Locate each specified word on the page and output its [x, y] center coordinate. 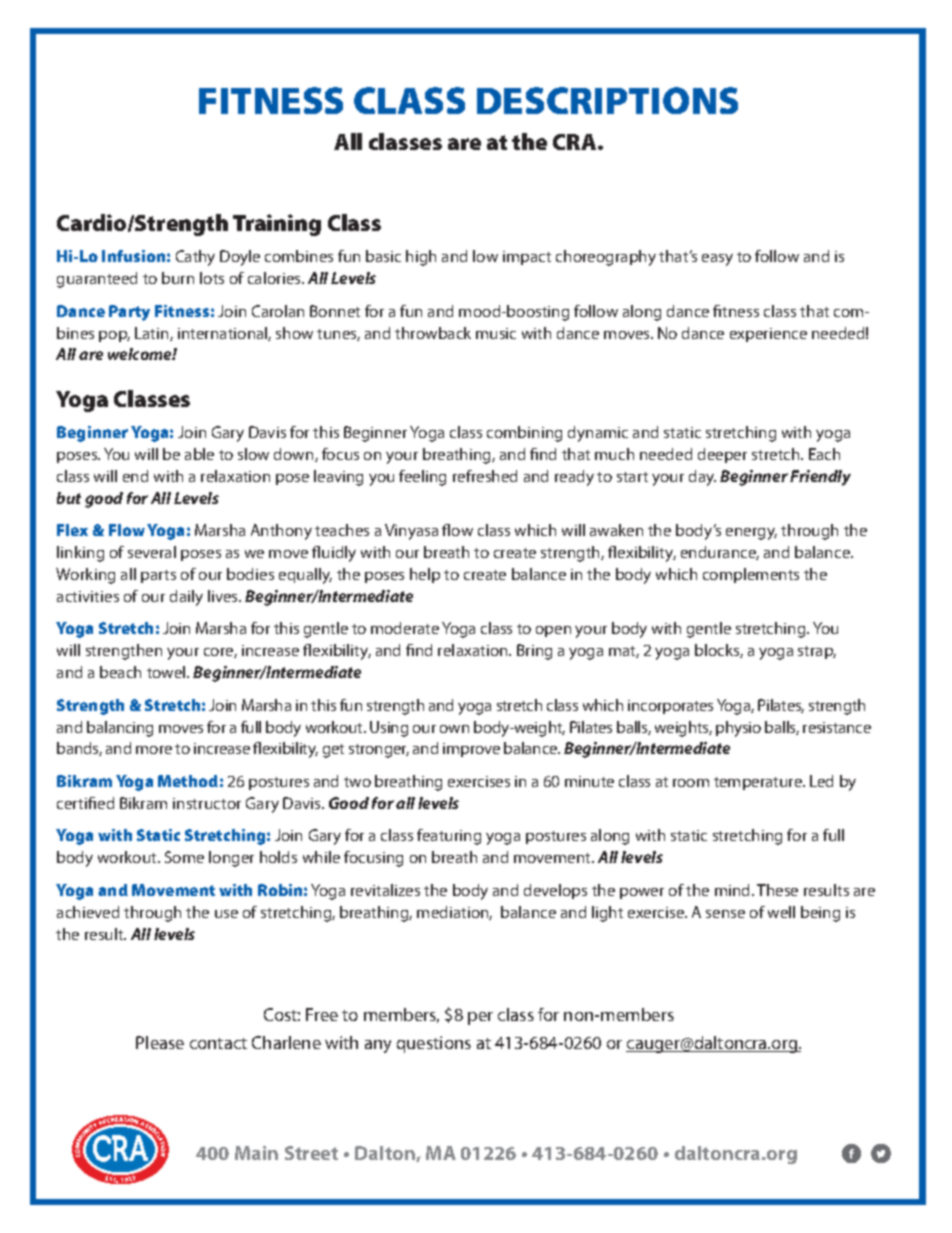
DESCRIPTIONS [607, 100]
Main [256, 1153]
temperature [759, 783]
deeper [722, 455]
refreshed [485, 476]
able [199, 454]
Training [277, 225]
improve [471, 750]
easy [717, 260]
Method [188, 781]
